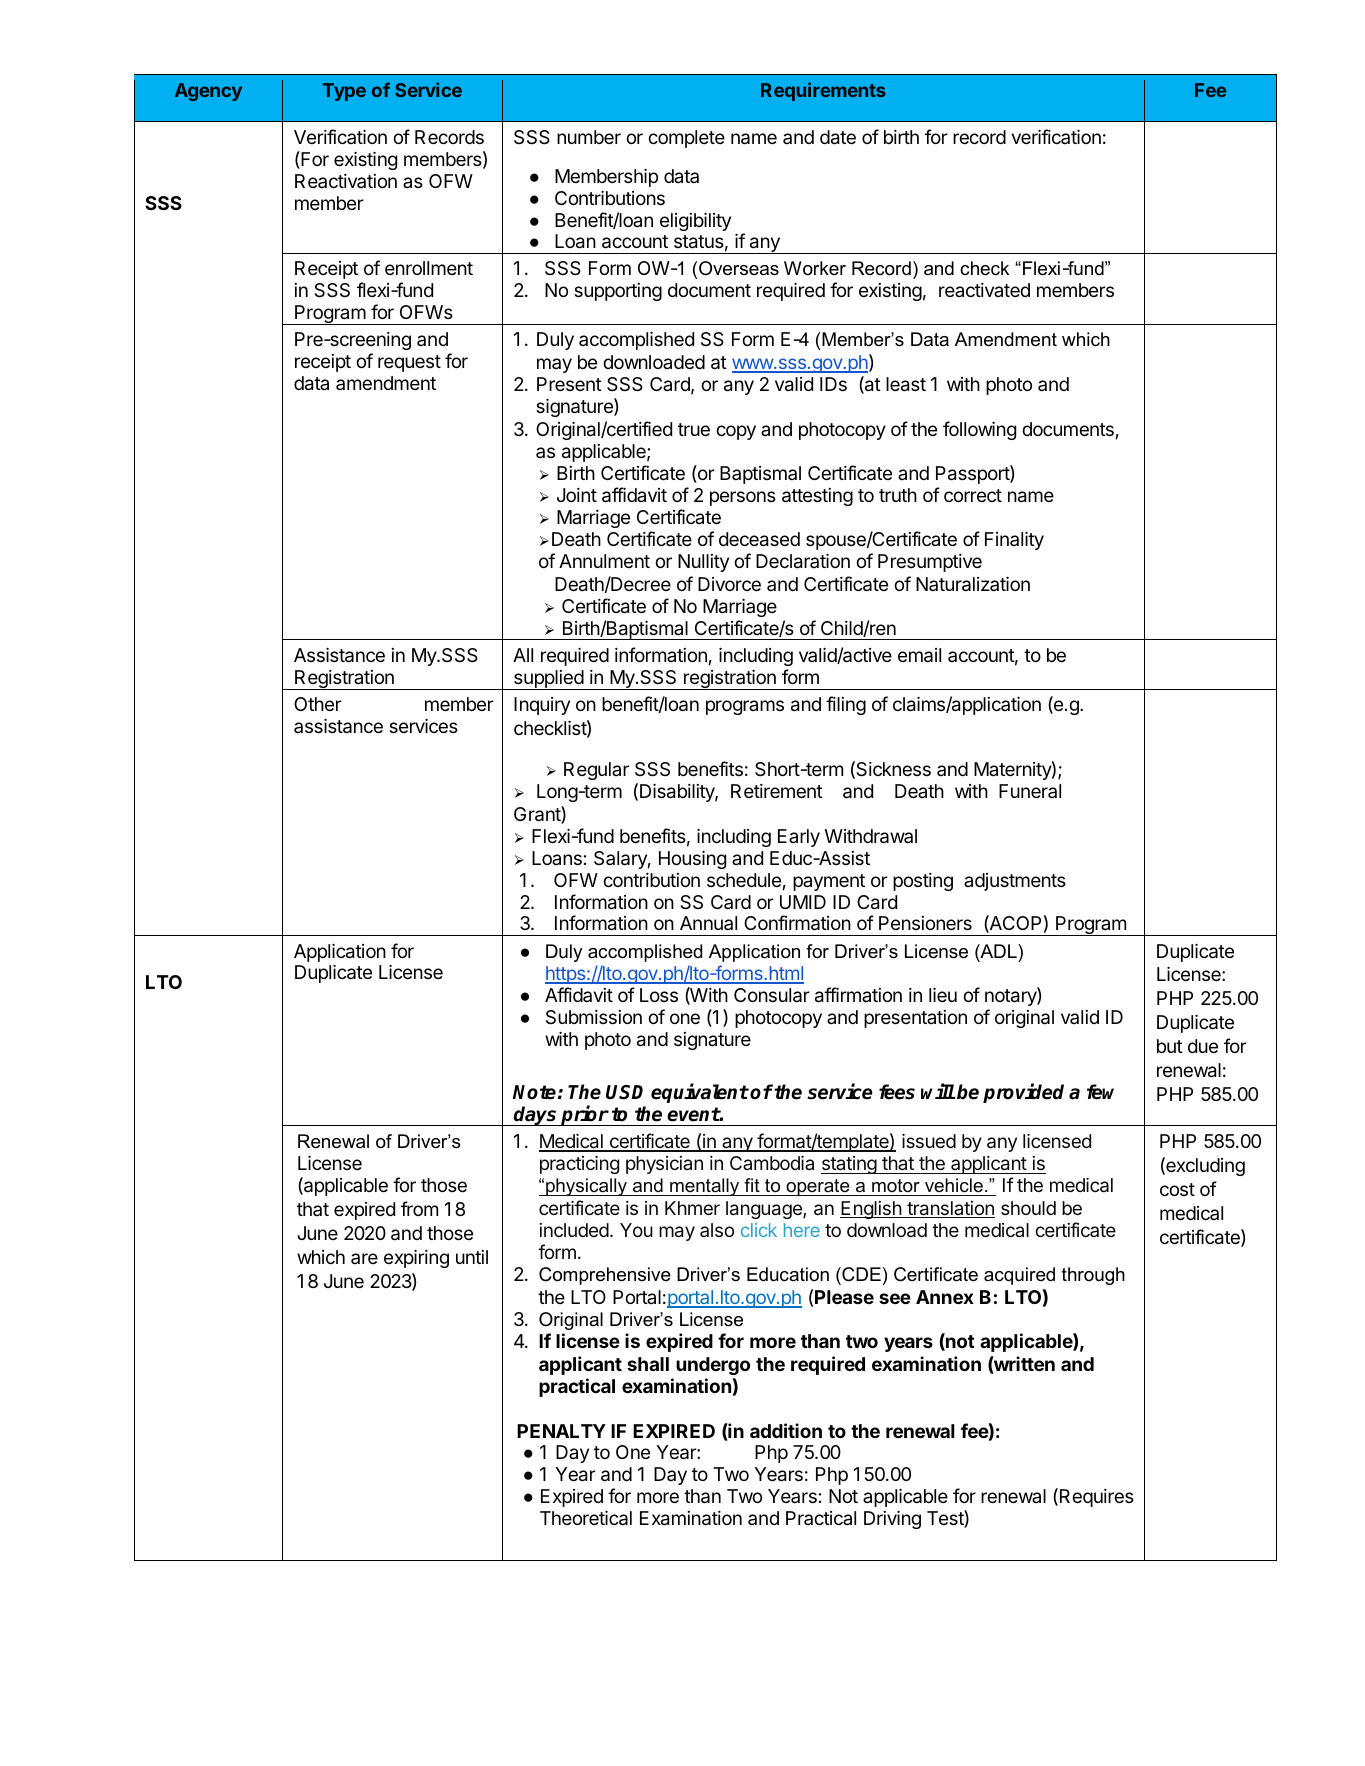 The height and width of the screenshot is (1766, 1365). I want to click on Type, so click(344, 92).
